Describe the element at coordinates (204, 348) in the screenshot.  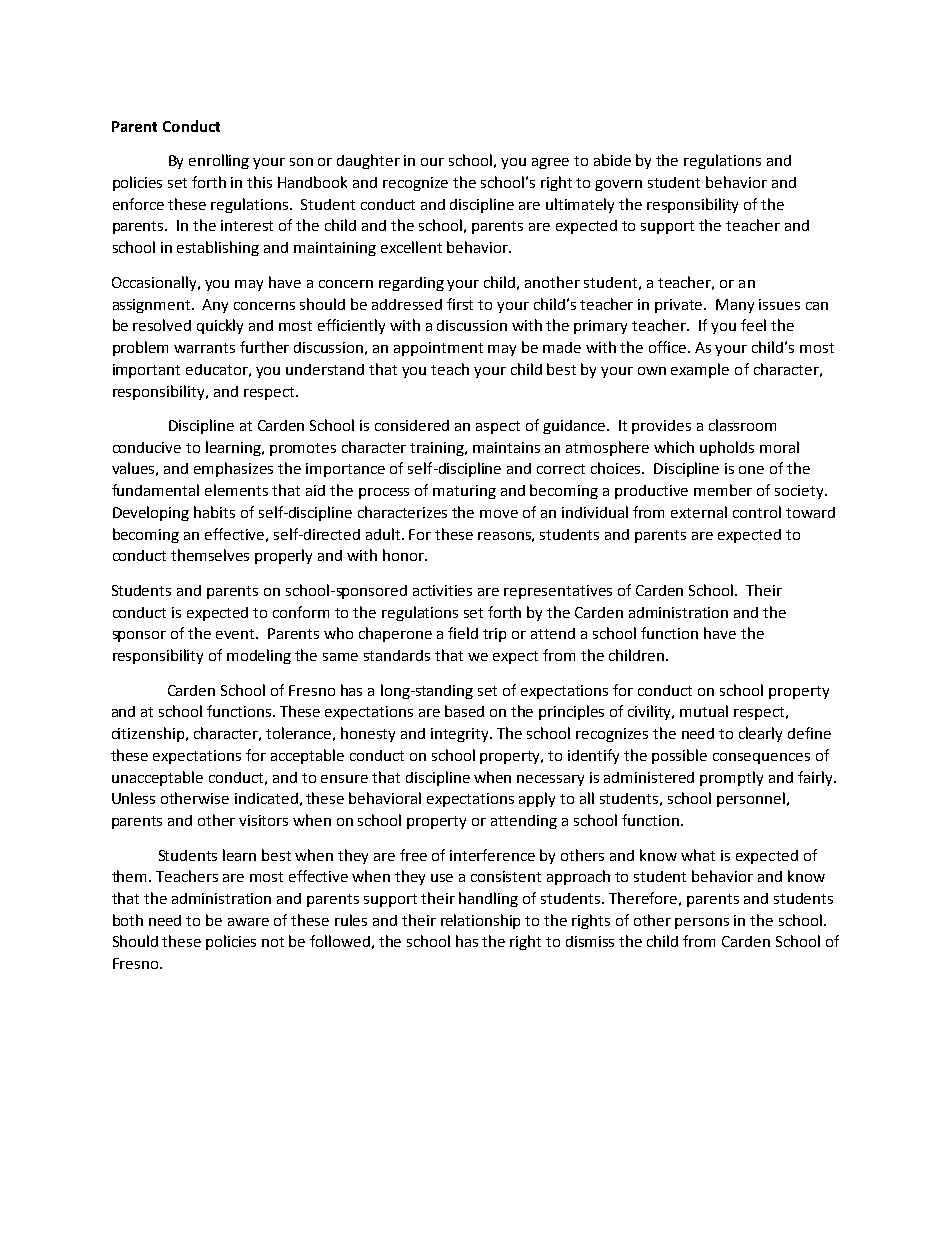
I see `warrants` at that location.
